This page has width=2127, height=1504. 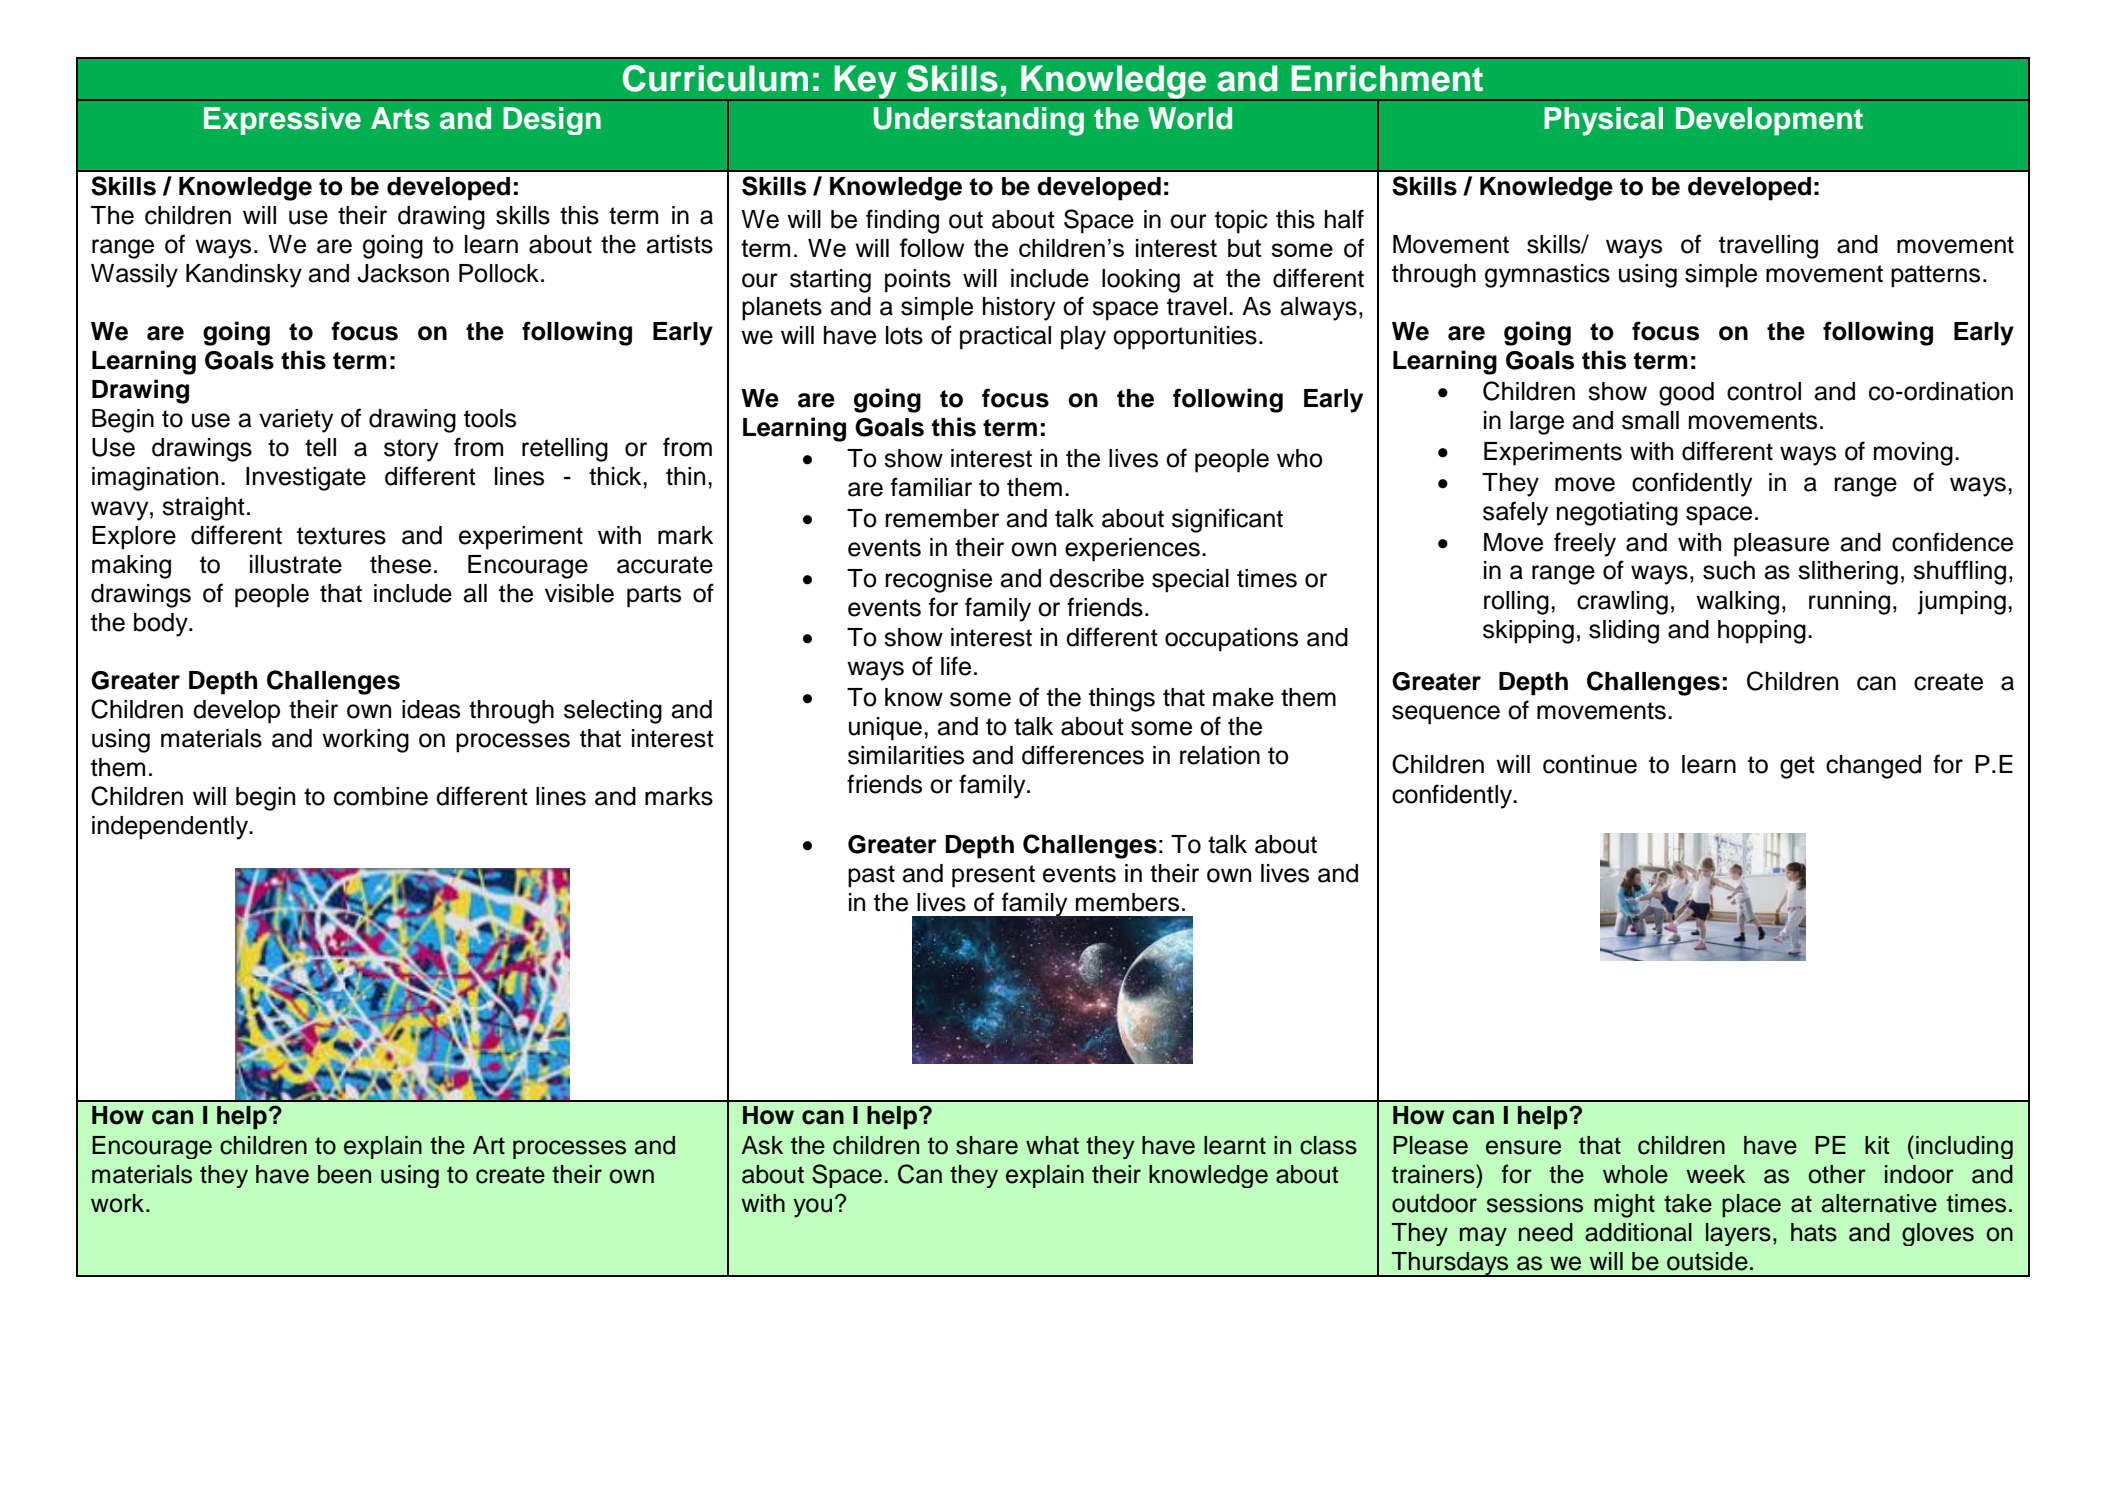 I want to click on Expressive, so click(x=282, y=121).
